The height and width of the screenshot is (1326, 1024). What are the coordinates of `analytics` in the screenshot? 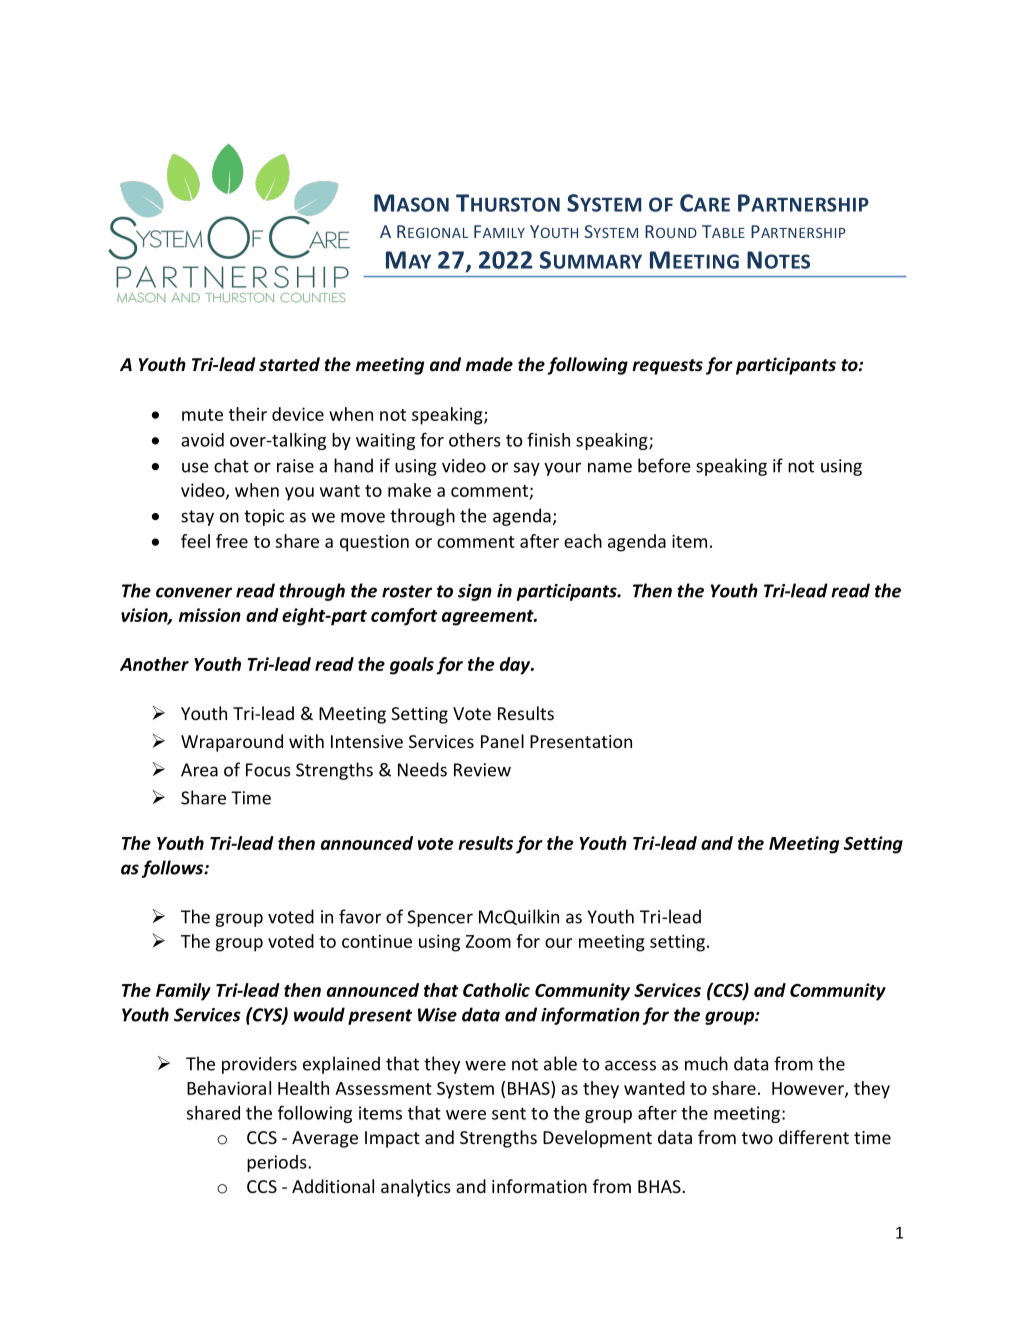 It's located at (416, 1188).
